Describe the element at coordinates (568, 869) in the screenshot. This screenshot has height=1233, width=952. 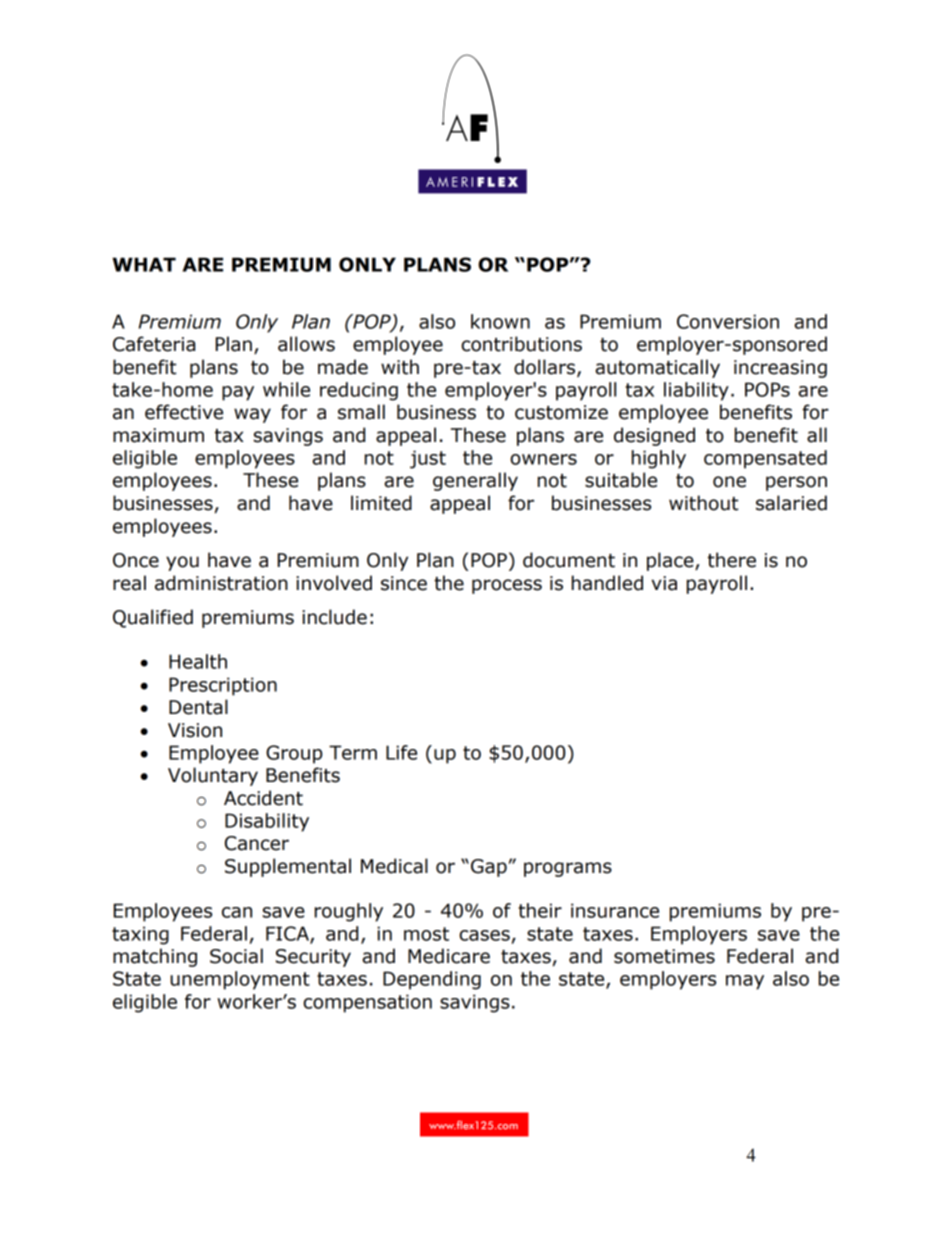
I see `programs` at that location.
